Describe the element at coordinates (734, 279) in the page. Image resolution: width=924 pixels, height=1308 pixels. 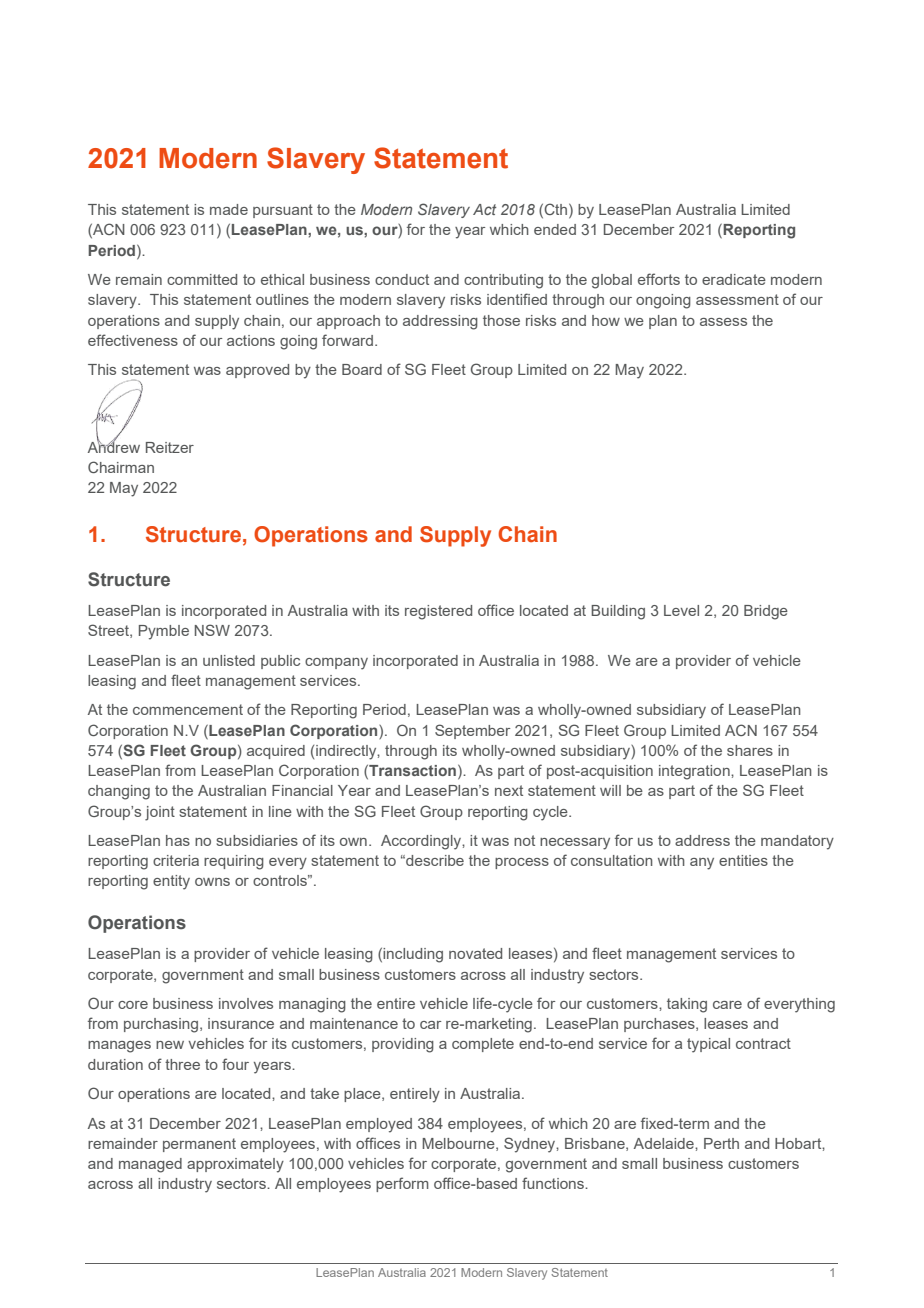
I see `eradicate` at that location.
